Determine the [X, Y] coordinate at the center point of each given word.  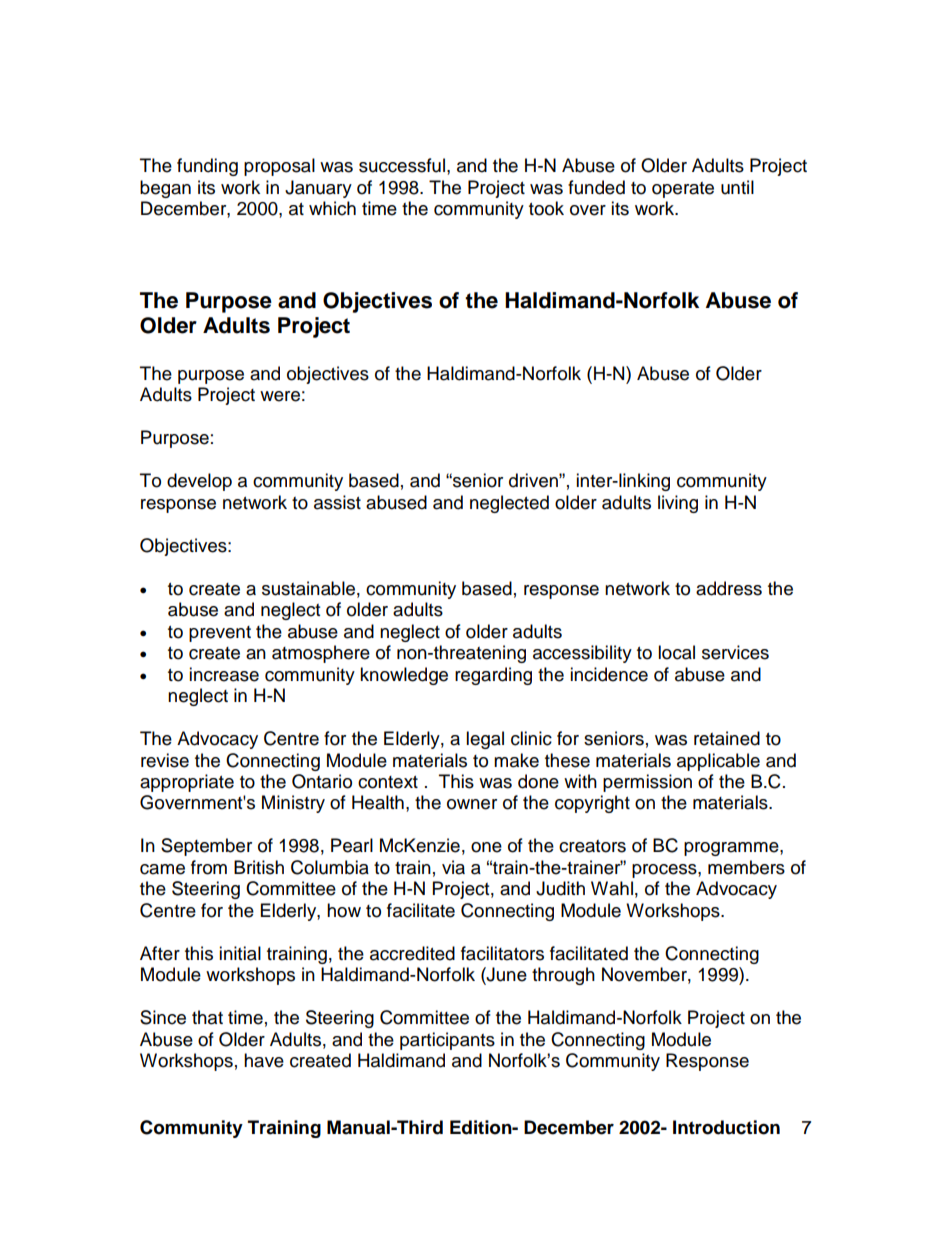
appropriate [187, 783]
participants [447, 1041]
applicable [718, 762]
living [678, 504]
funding [207, 167]
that [207, 1017]
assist [337, 502]
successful [402, 165]
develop [199, 482]
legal [485, 740]
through [563, 976]
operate [683, 190]
